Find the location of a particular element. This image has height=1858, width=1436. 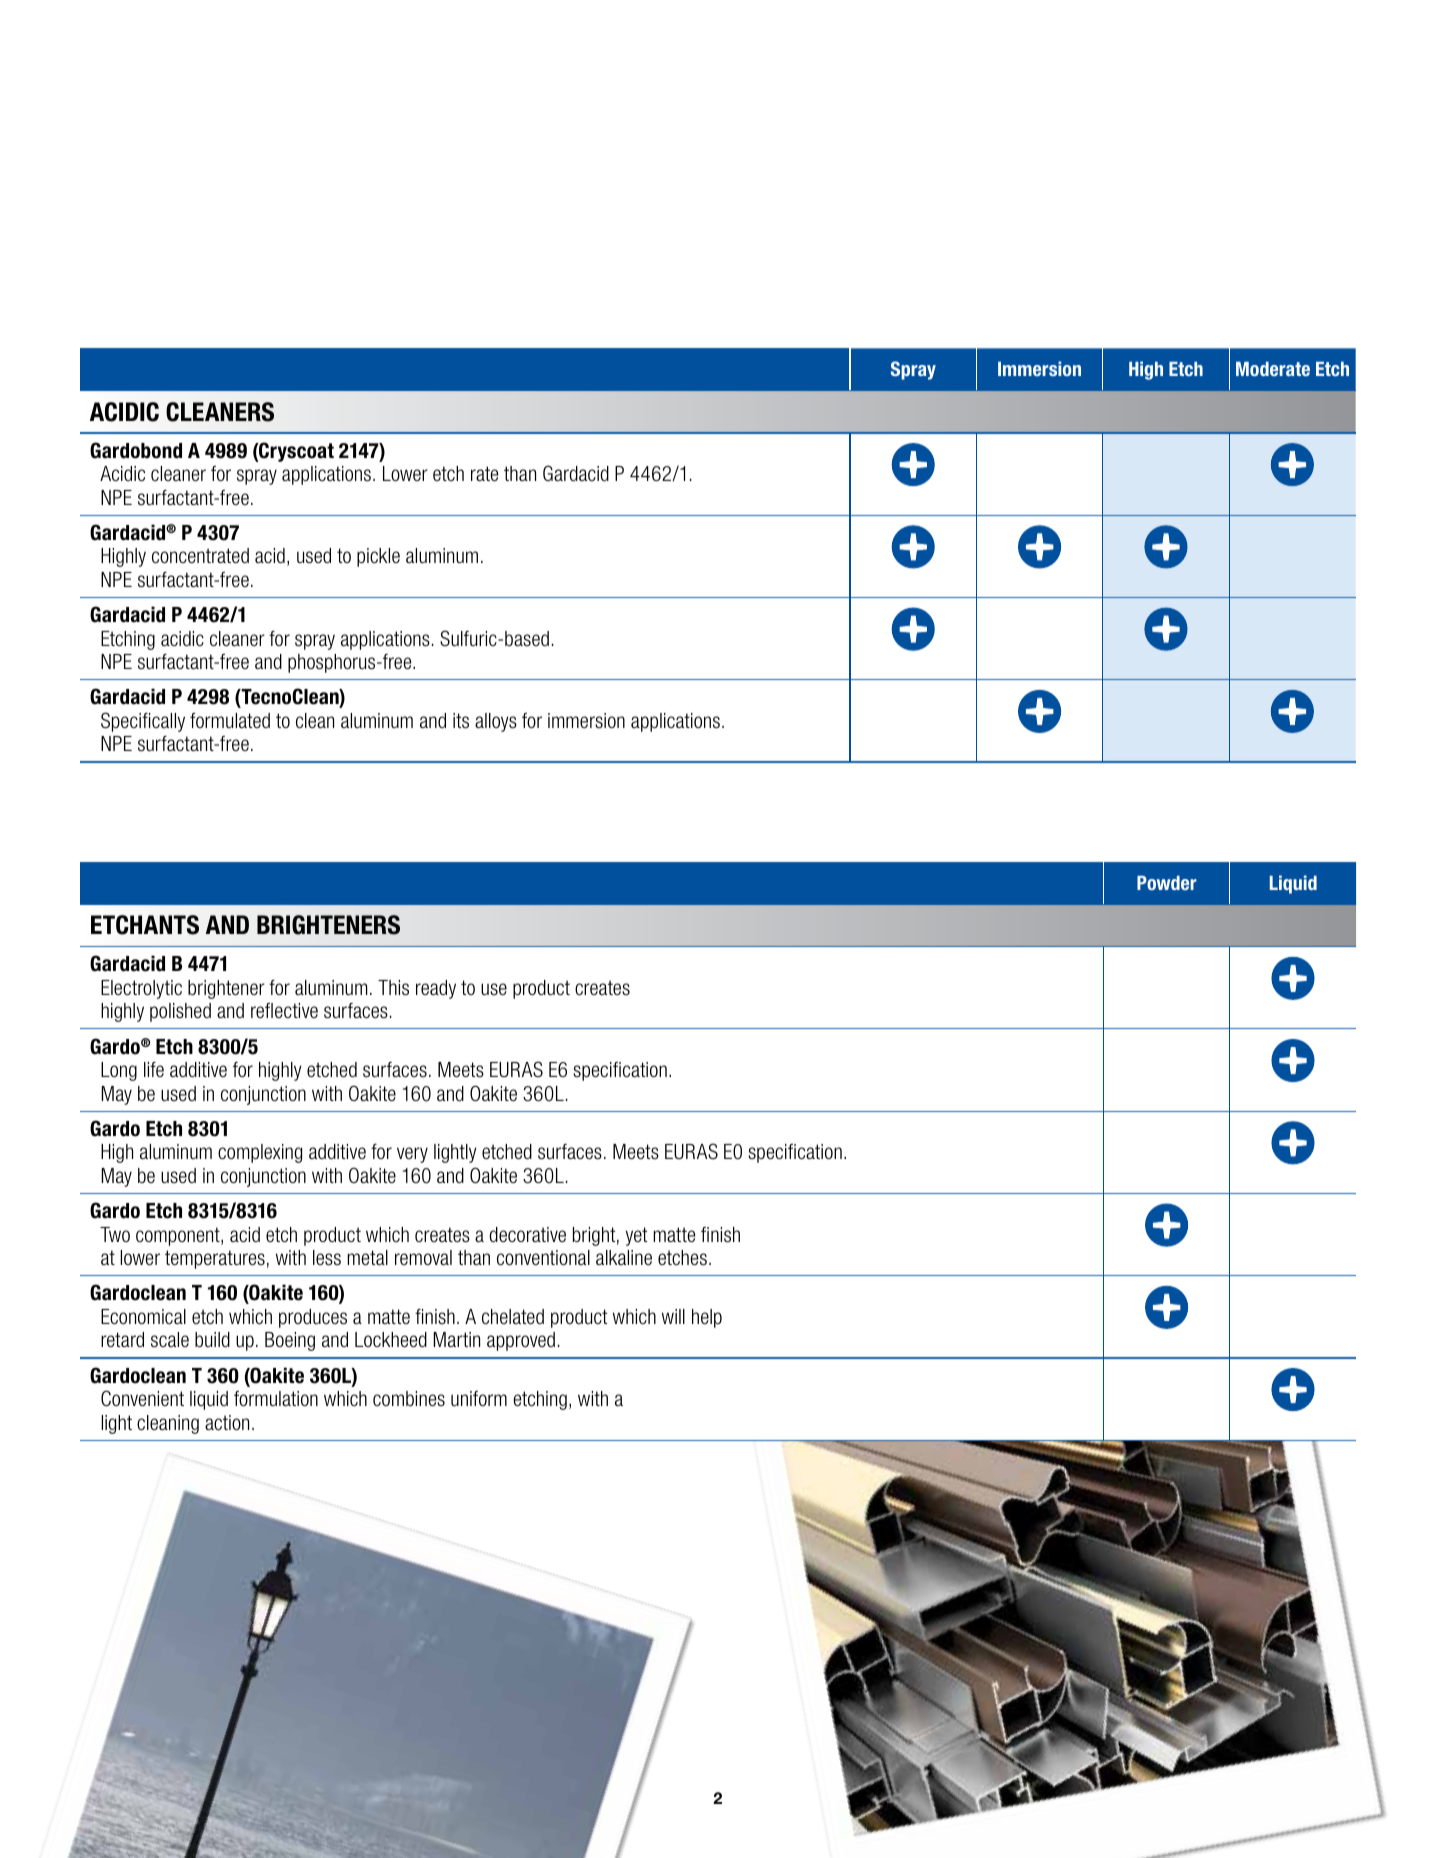

Powder is located at coordinates (1167, 883).
